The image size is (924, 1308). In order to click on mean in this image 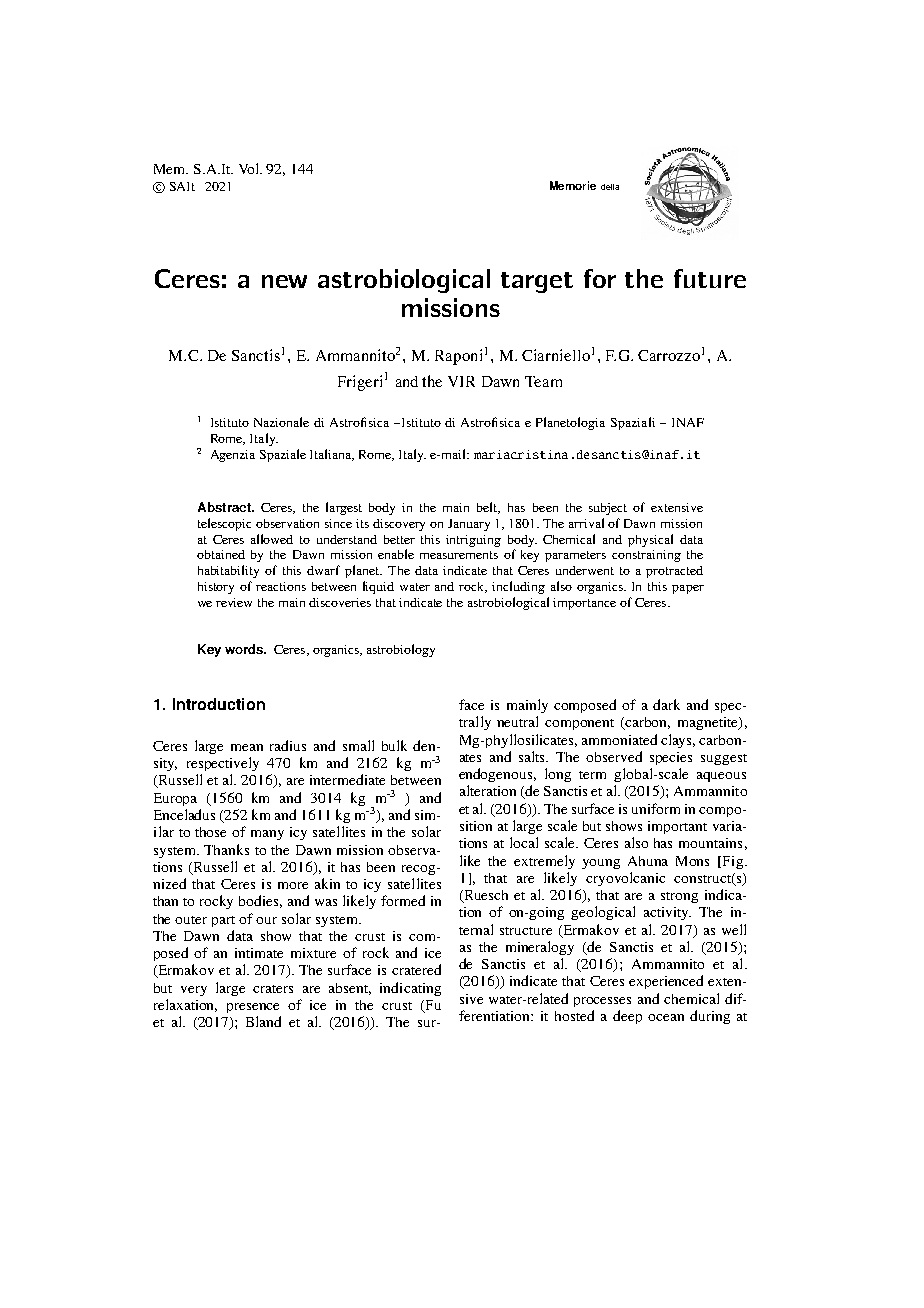, I will do `click(247, 747)`.
